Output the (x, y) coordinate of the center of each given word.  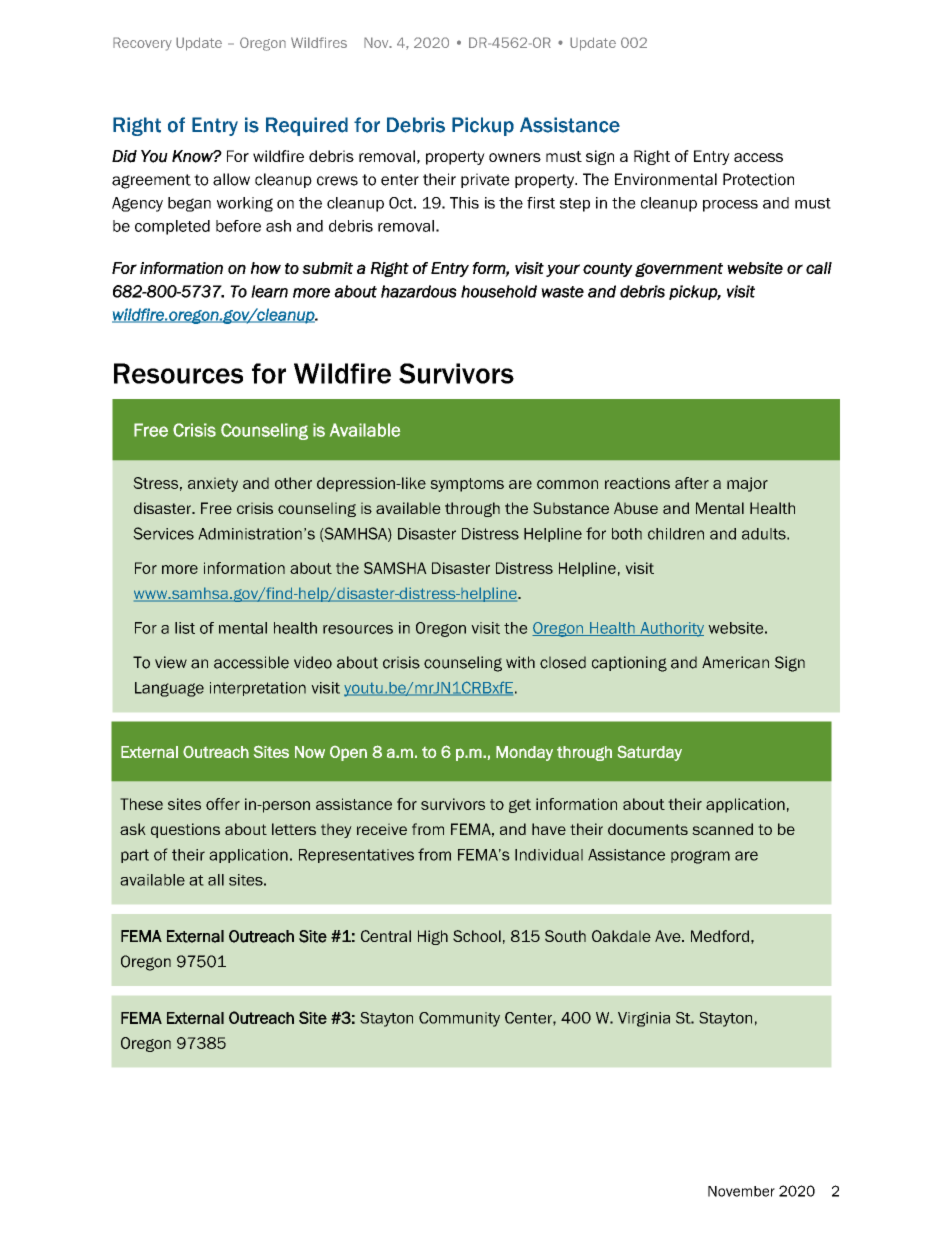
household (499, 291)
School (477, 936)
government (679, 270)
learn (269, 291)
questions (185, 830)
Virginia (644, 1019)
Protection (758, 179)
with (520, 662)
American (735, 662)
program (700, 857)
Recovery (142, 44)
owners (515, 157)
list (185, 628)
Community (459, 1019)
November (741, 1191)
